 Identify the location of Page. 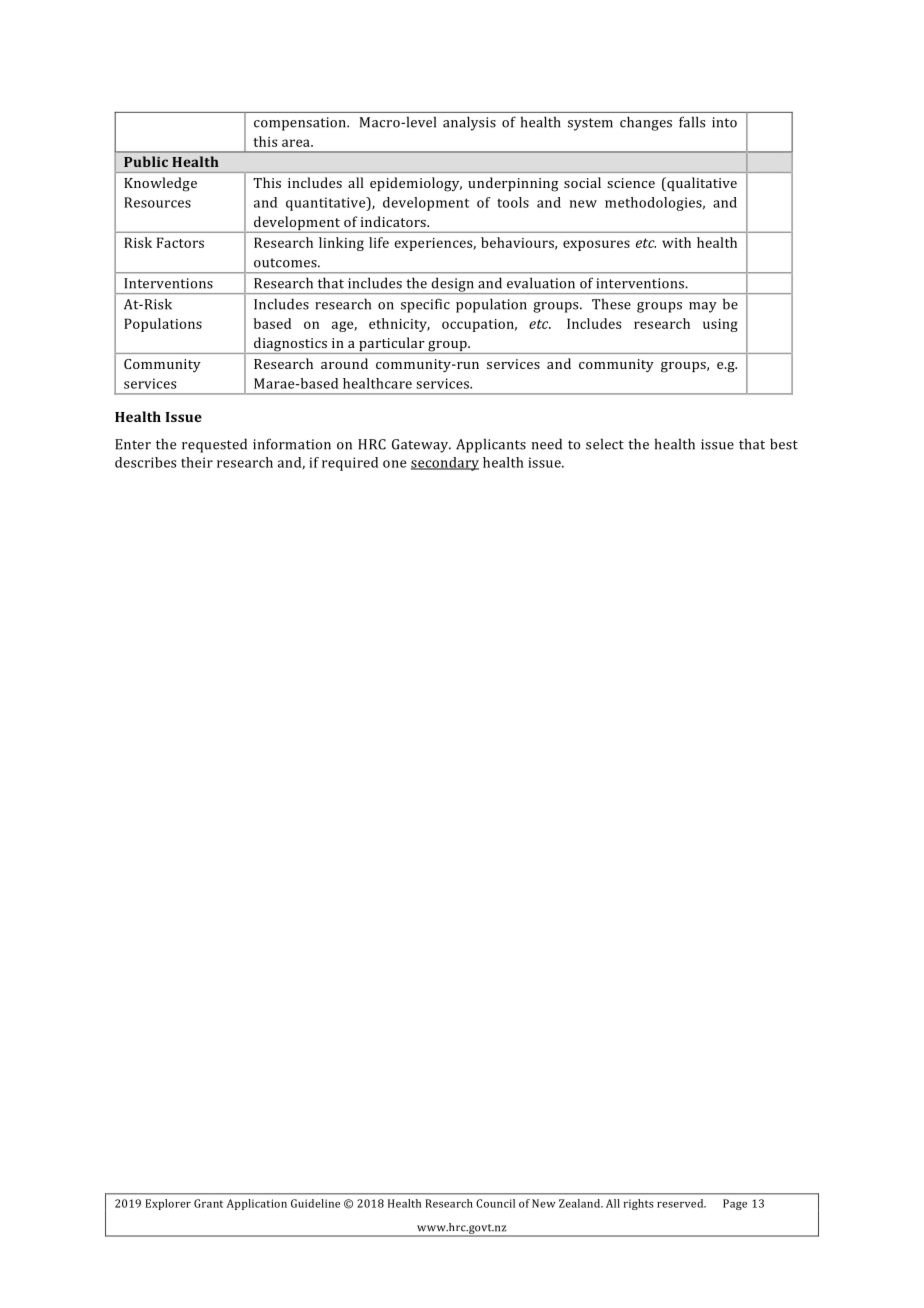
(735, 1204).
